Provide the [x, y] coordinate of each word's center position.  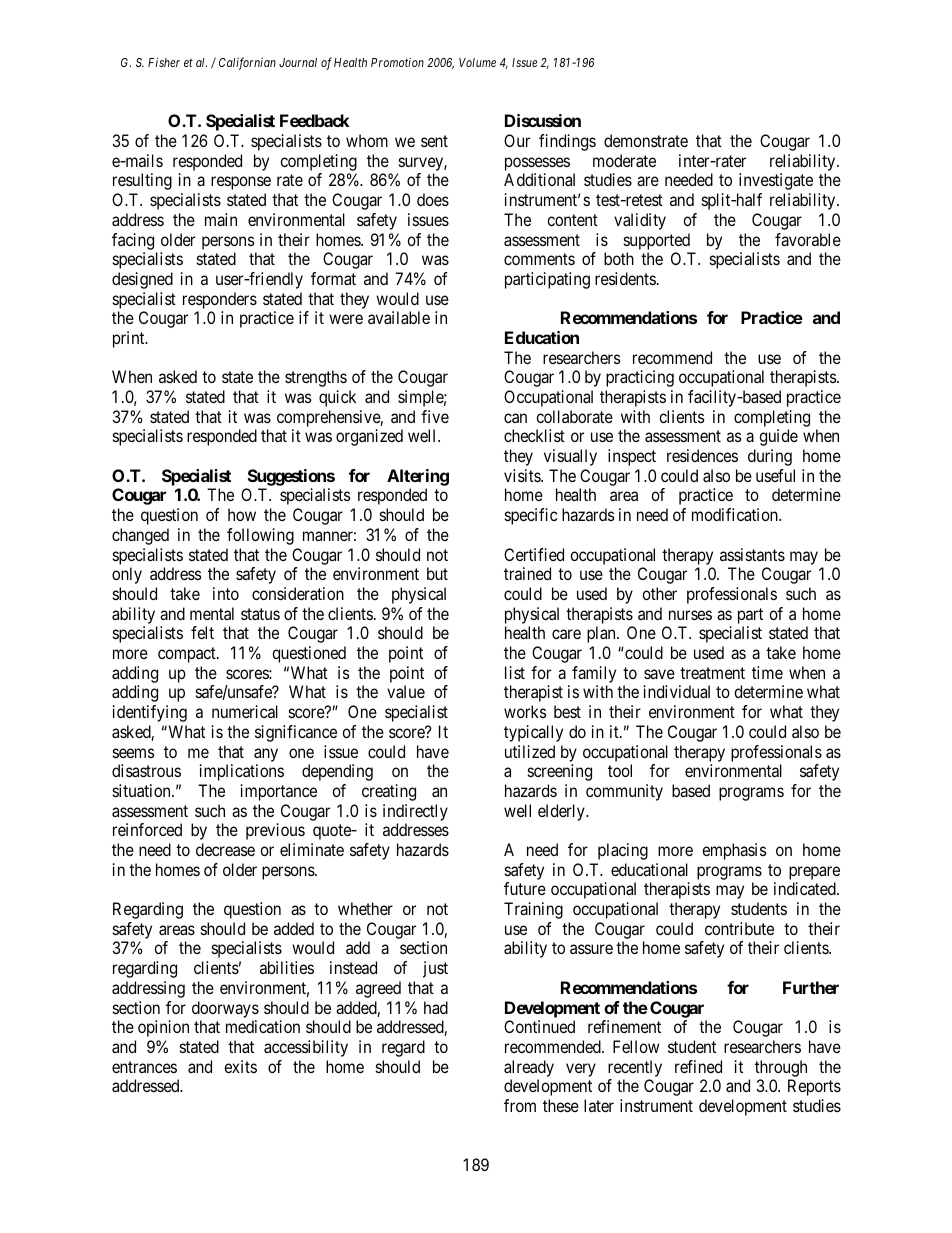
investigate [776, 181]
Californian [247, 63]
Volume [477, 62]
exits [240, 1066]
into [226, 593]
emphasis [734, 851]
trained [527, 573]
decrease [225, 849]
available [399, 317]
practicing [640, 378]
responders [220, 300]
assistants [752, 554]
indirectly [415, 812]
